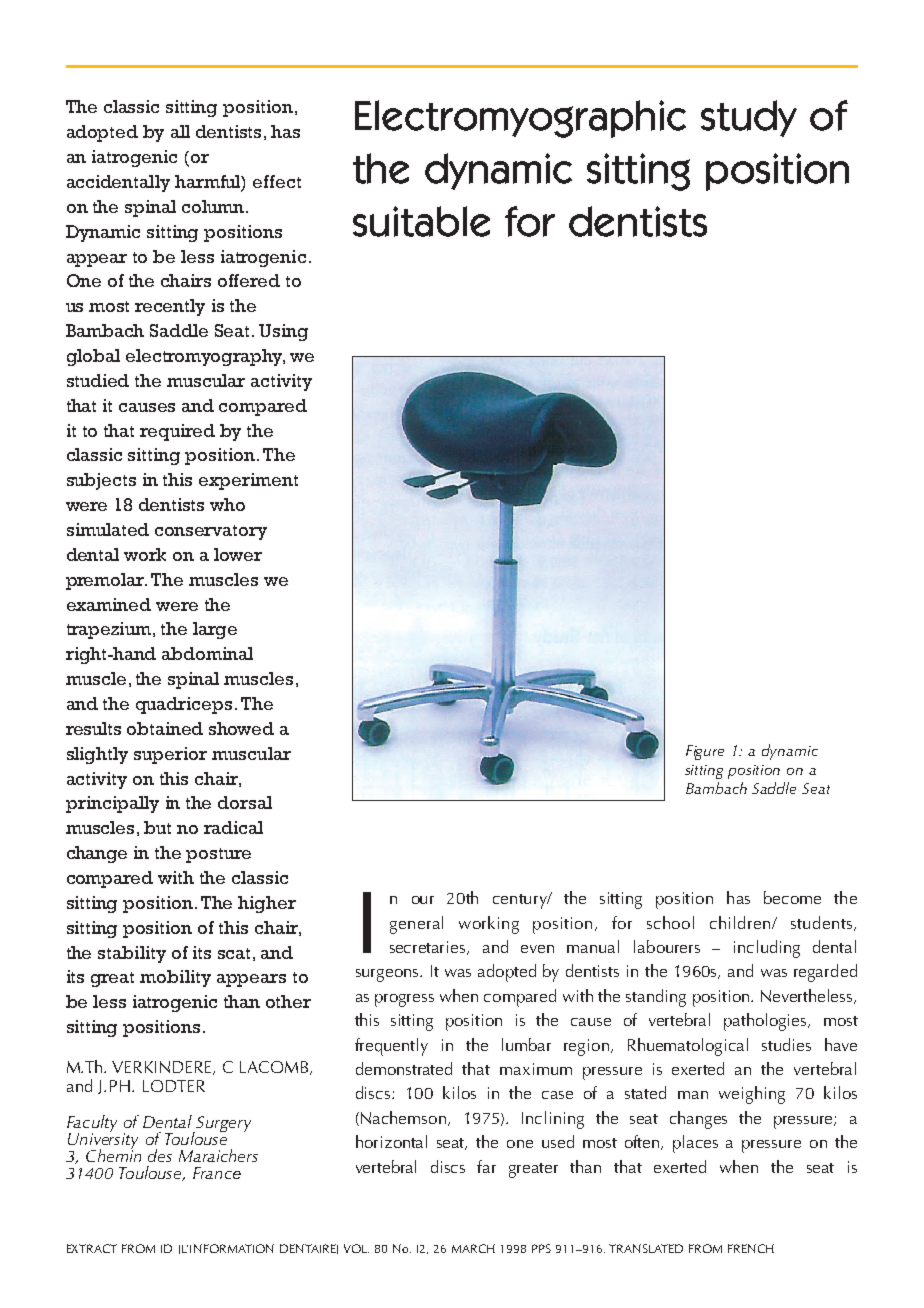 This screenshot has width=924, height=1308. Describe the element at coordinates (749, 118) in the screenshot. I see `study` at that location.
